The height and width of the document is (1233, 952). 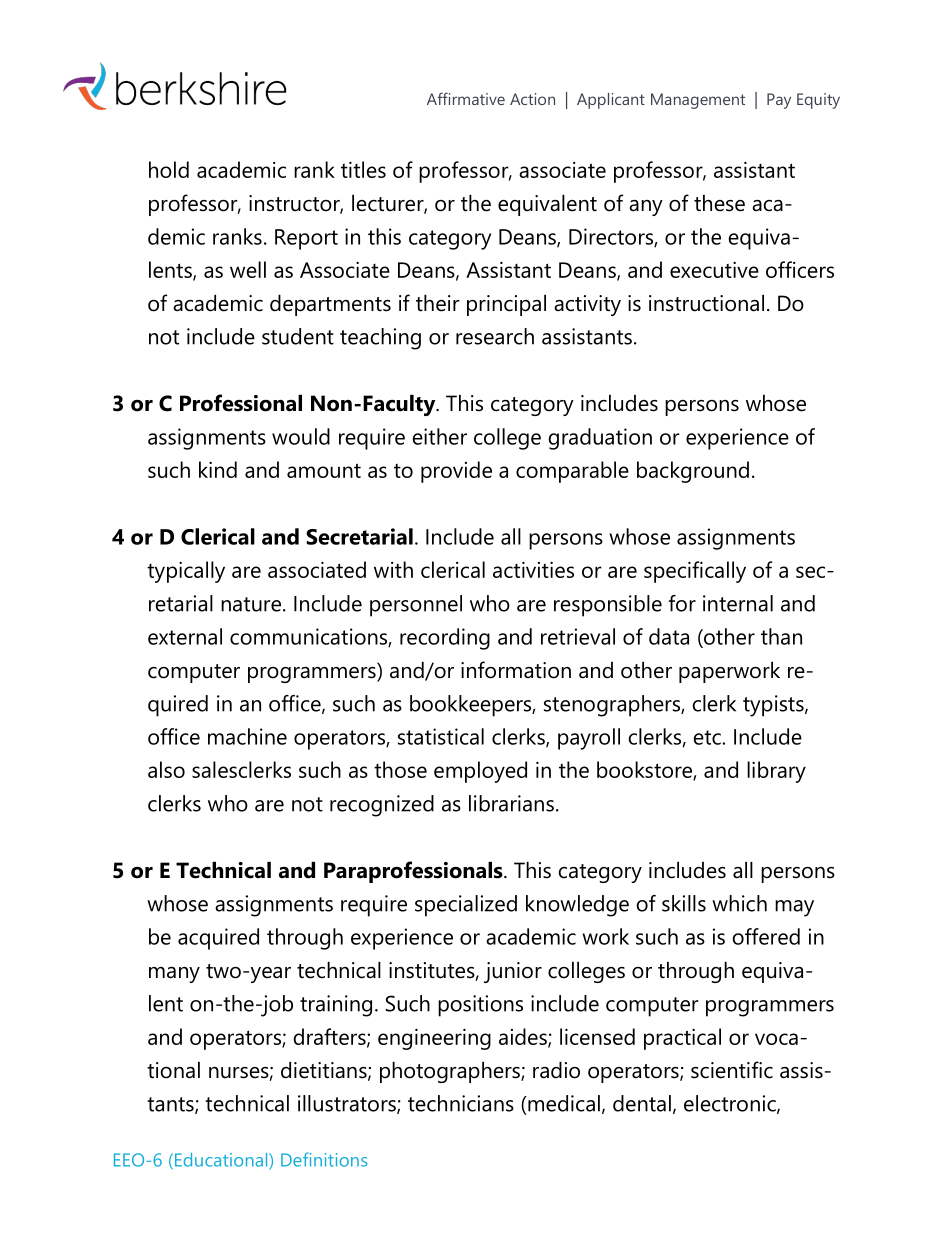 What do you see at coordinates (698, 101) in the document?
I see `Management` at bounding box center [698, 101].
